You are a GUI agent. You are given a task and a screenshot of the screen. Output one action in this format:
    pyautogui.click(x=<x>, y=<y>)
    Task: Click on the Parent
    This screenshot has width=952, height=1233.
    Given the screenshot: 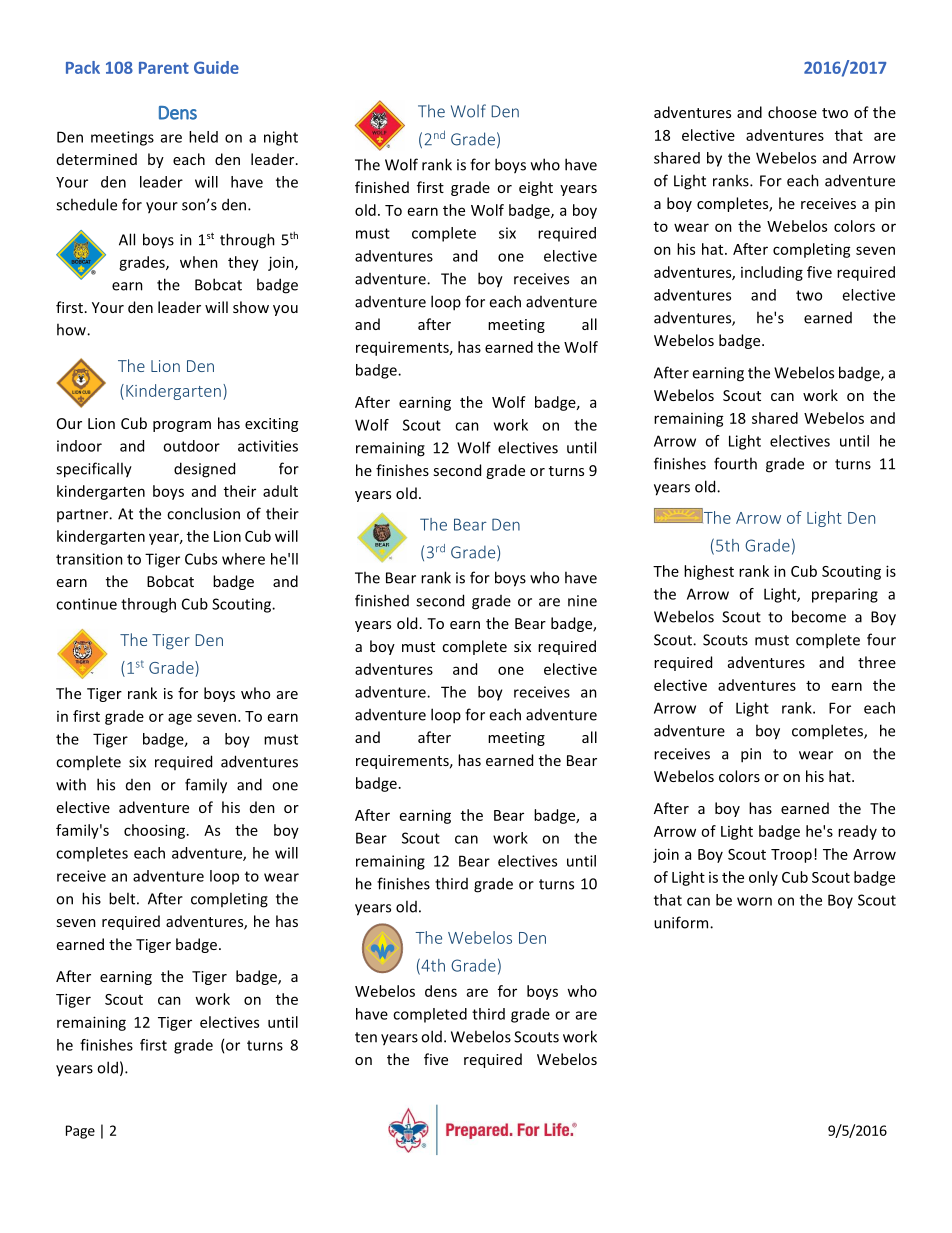 What is the action you would take?
    pyautogui.click(x=164, y=68)
